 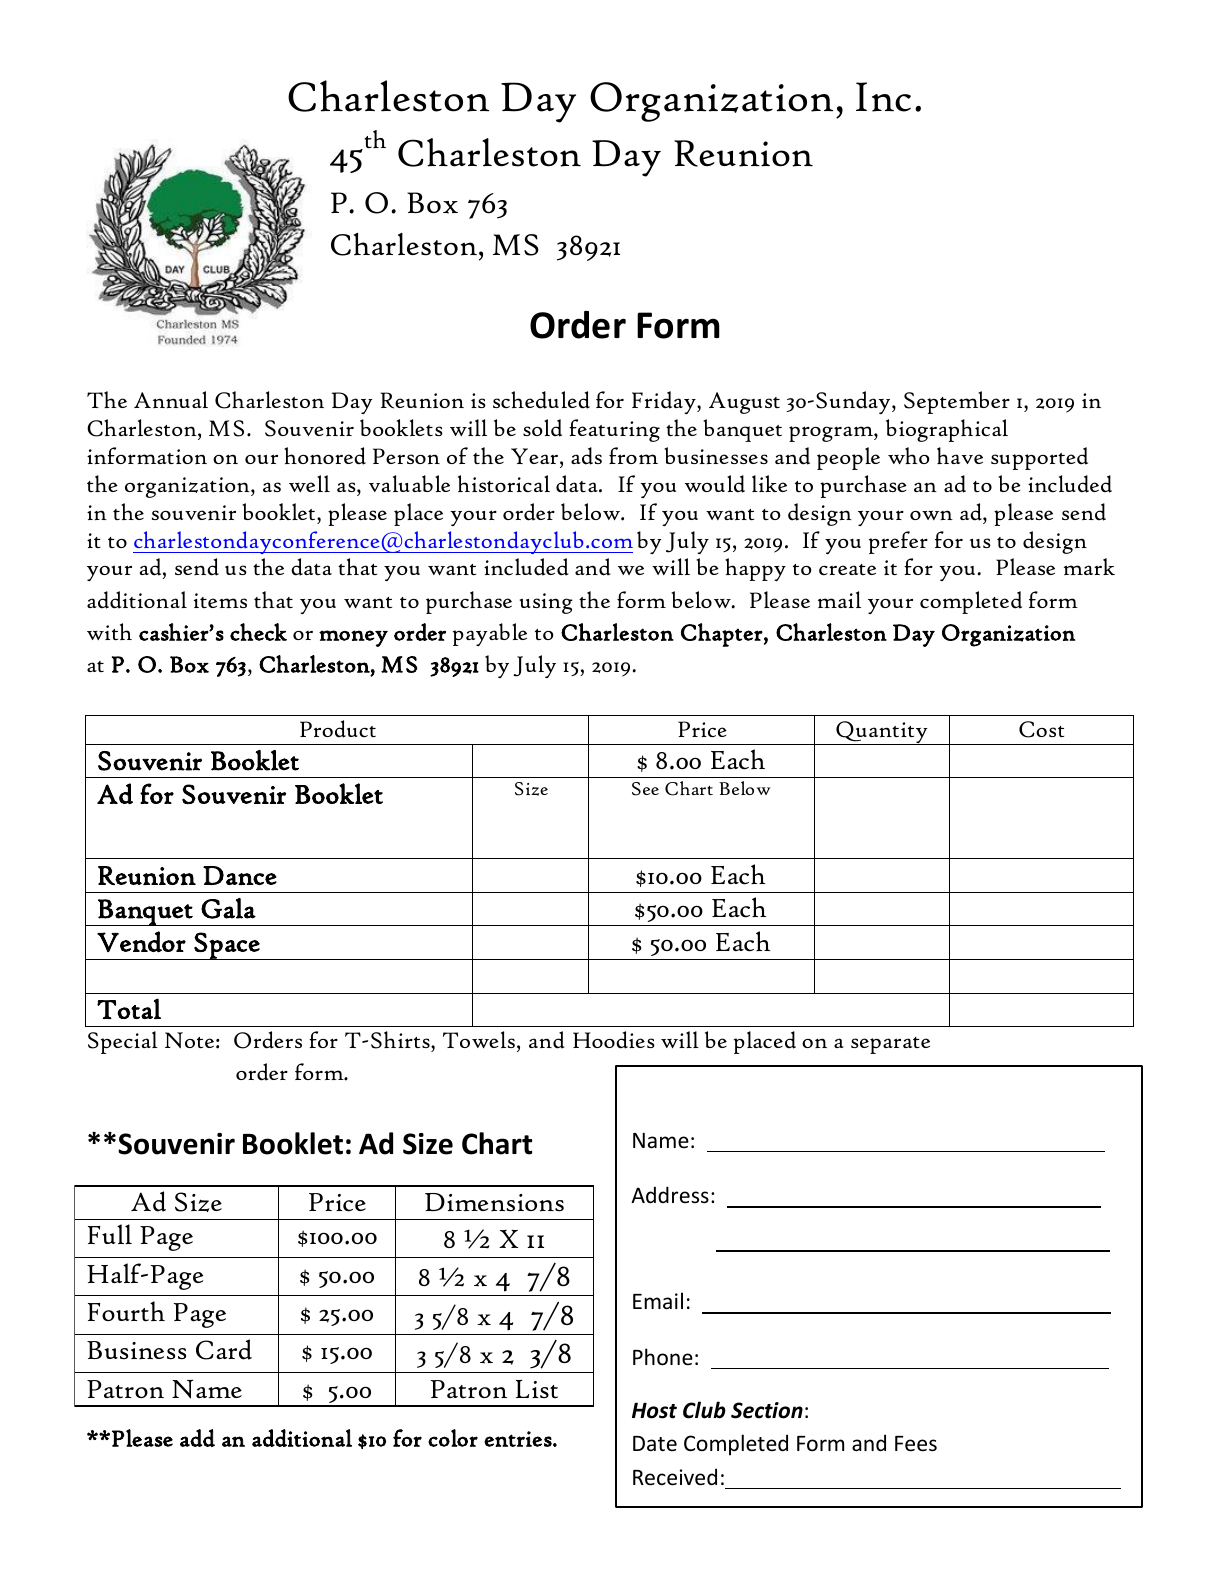 I want to click on biographical, so click(x=947, y=430).
